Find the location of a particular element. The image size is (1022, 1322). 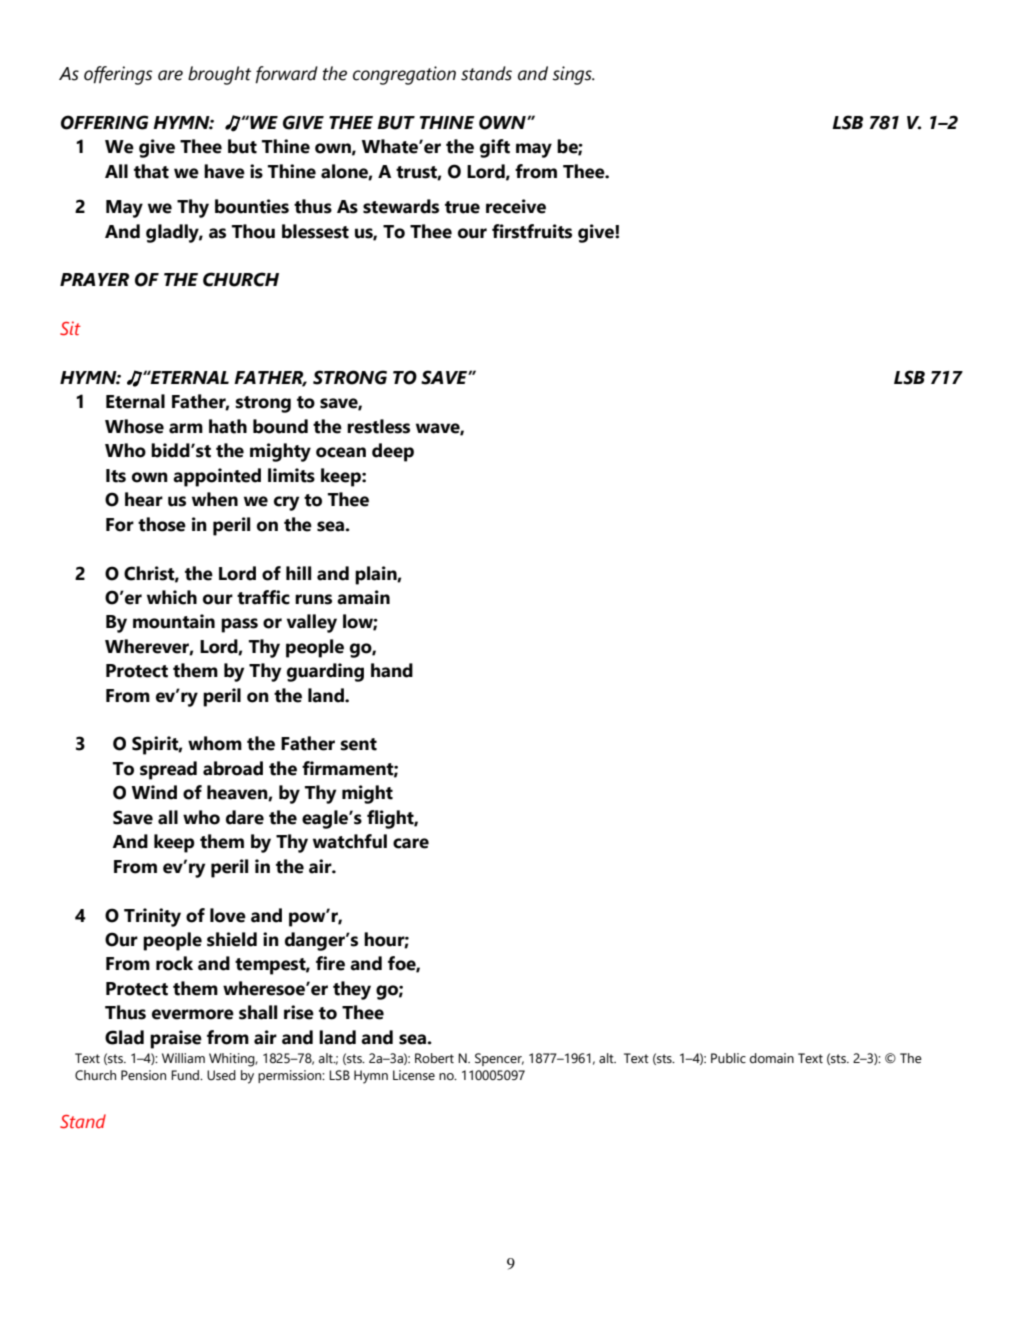

amain is located at coordinates (363, 597).
